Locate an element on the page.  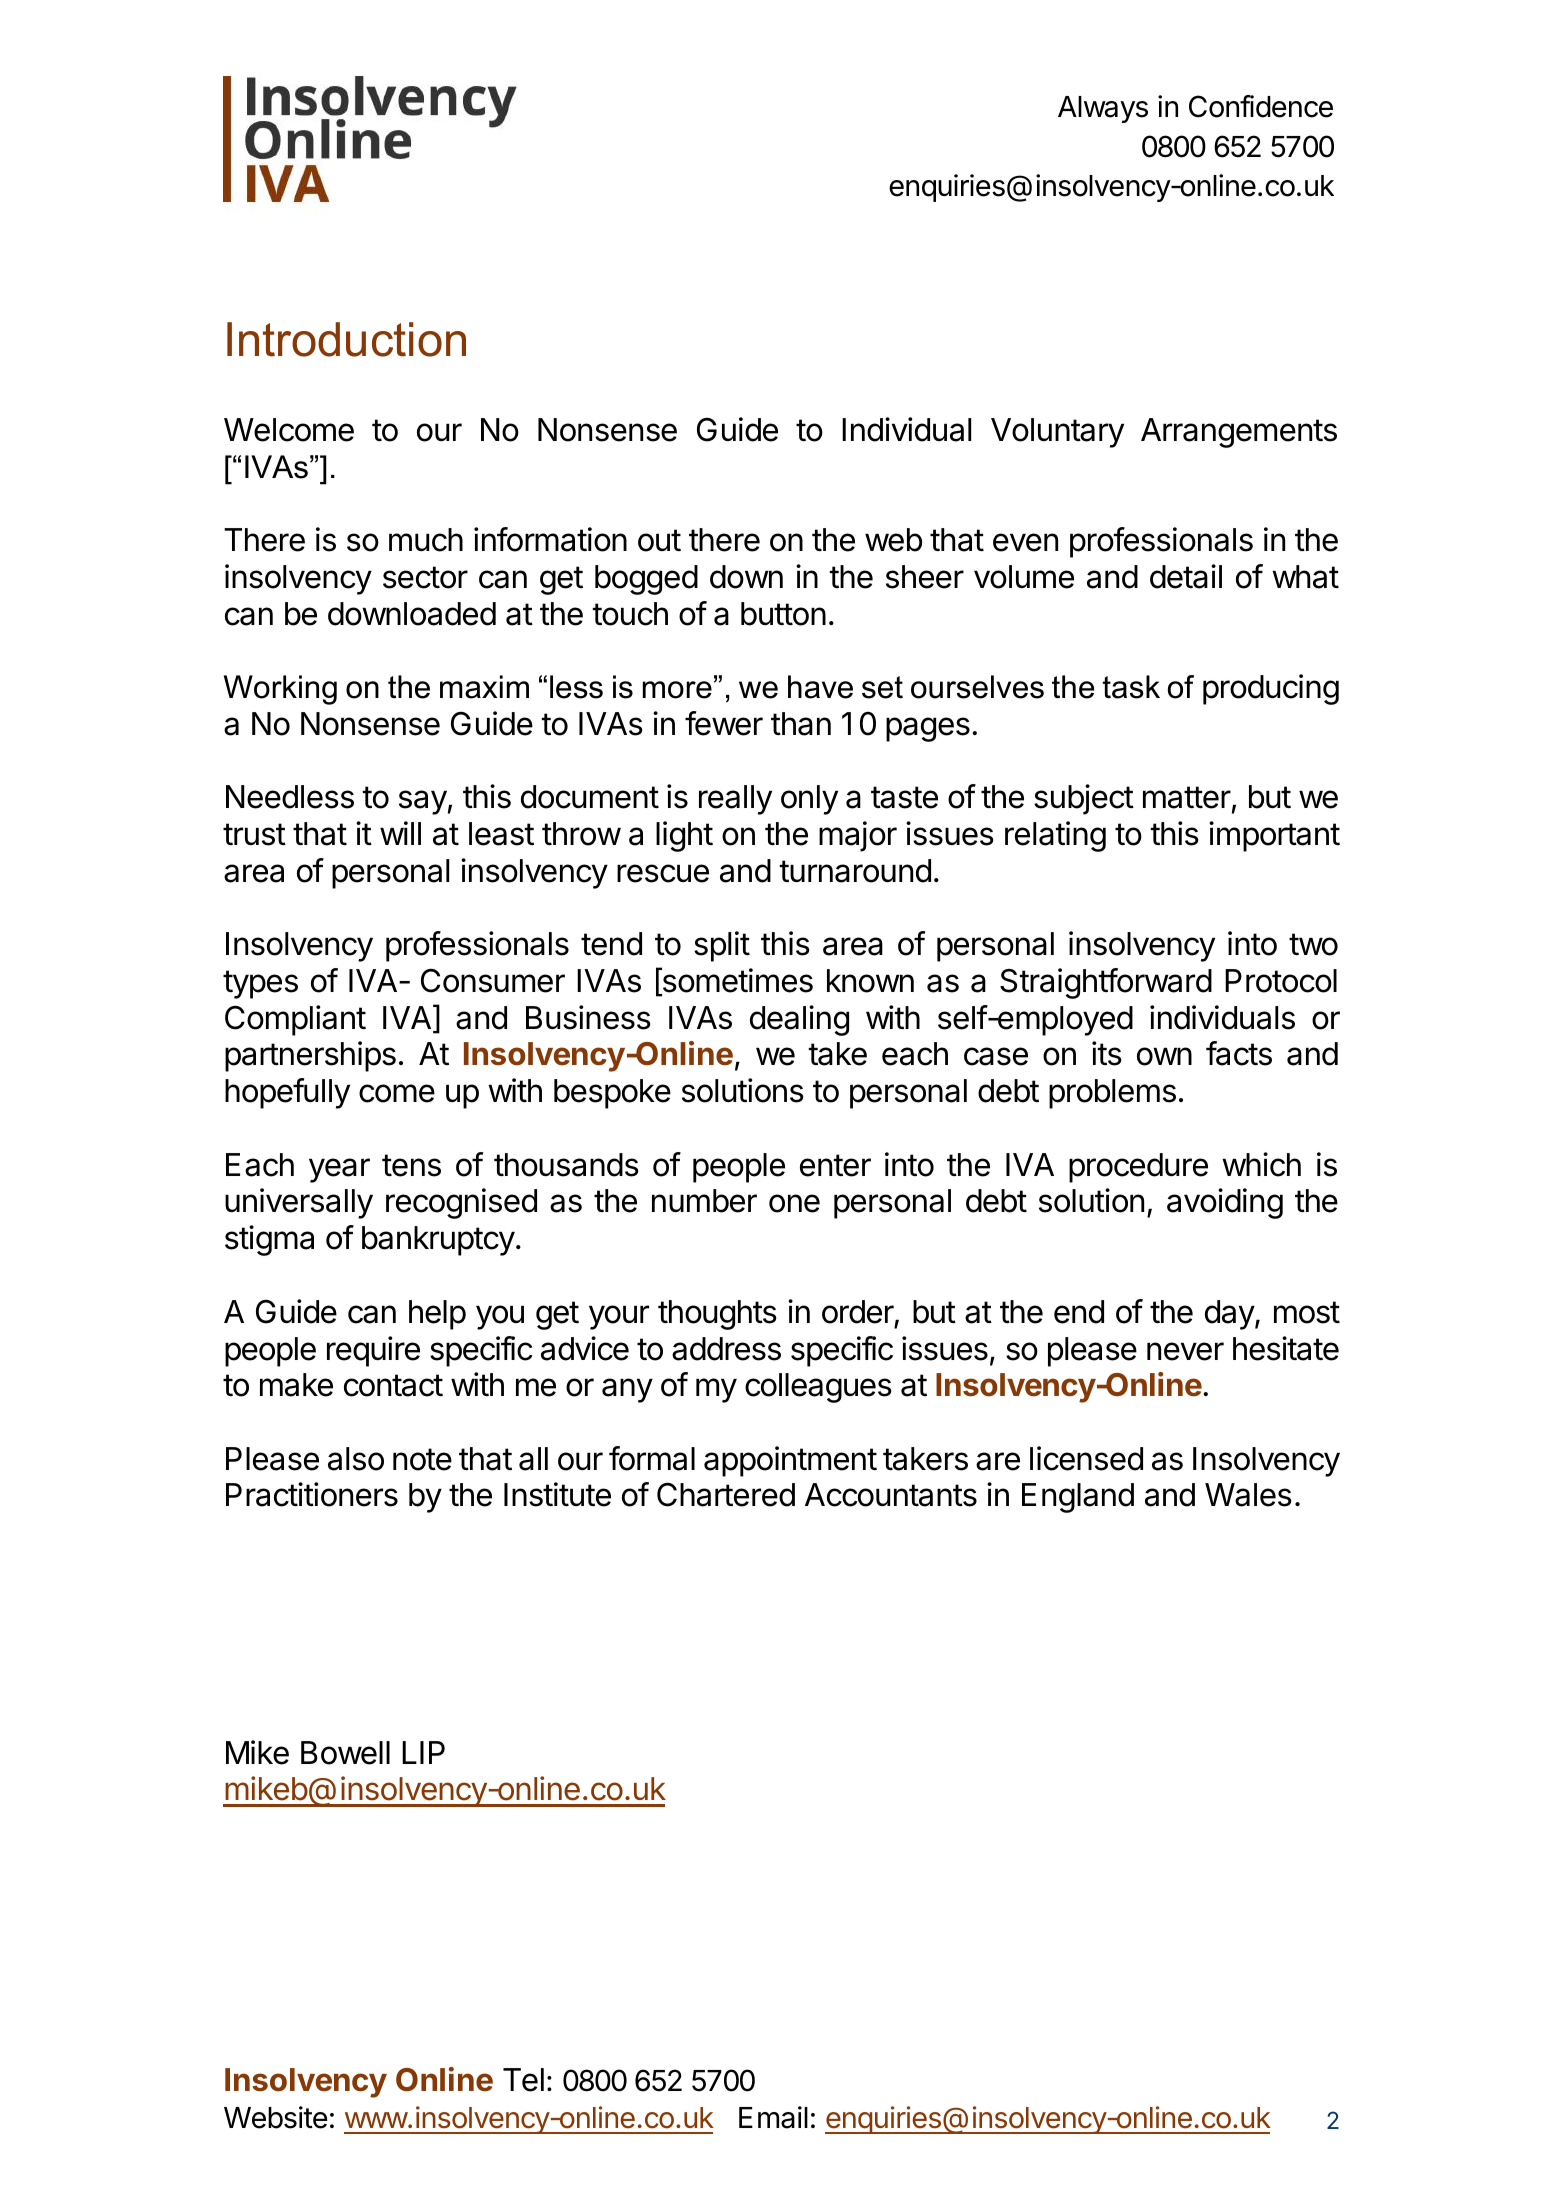
Wales is located at coordinates (1248, 1495).
